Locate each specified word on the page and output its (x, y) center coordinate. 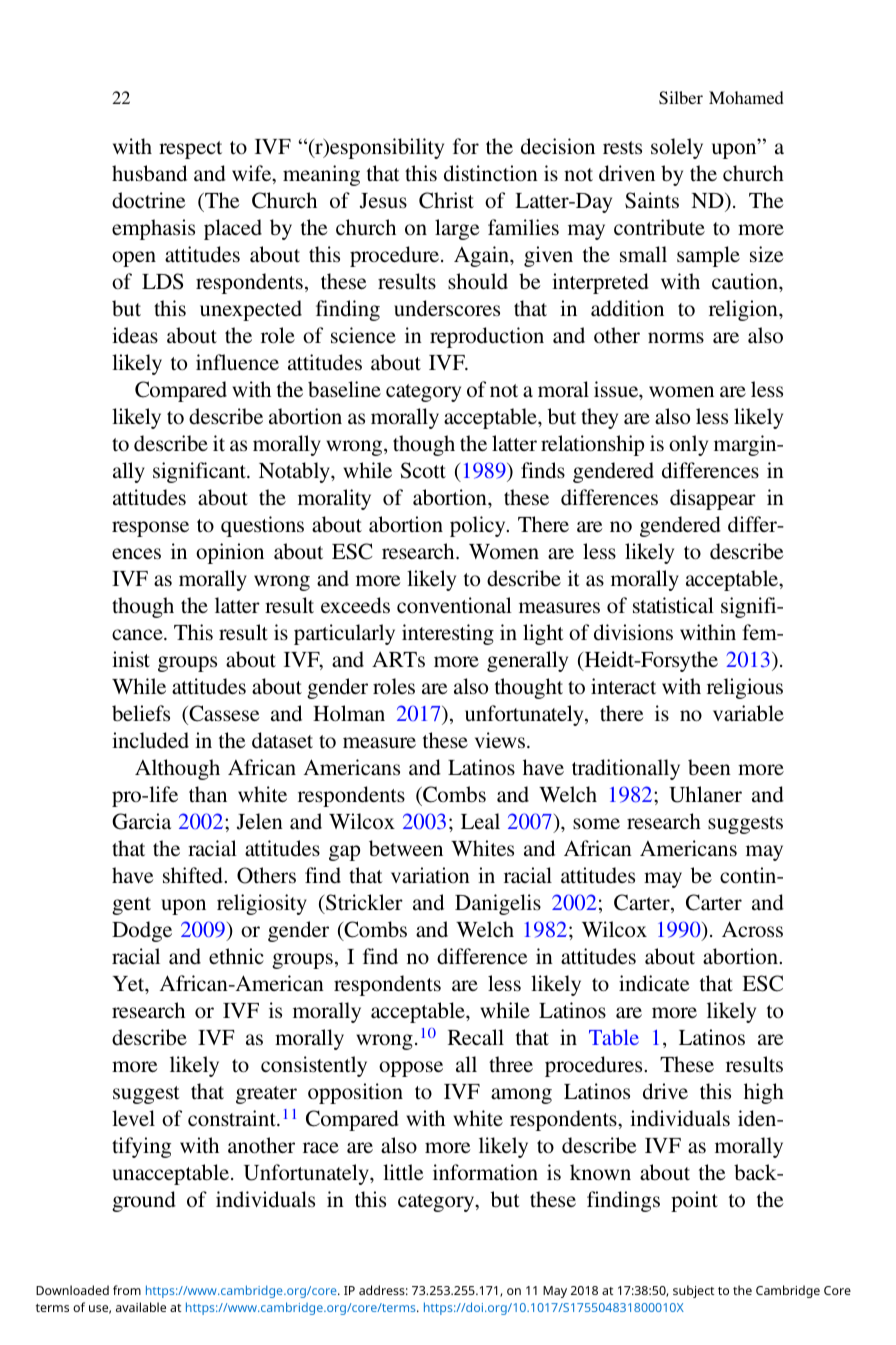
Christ (446, 200)
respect (190, 150)
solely (677, 148)
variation (430, 875)
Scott (423, 470)
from (127, 1290)
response (150, 529)
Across (752, 929)
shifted (194, 875)
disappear (713, 499)
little (403, 1172)
